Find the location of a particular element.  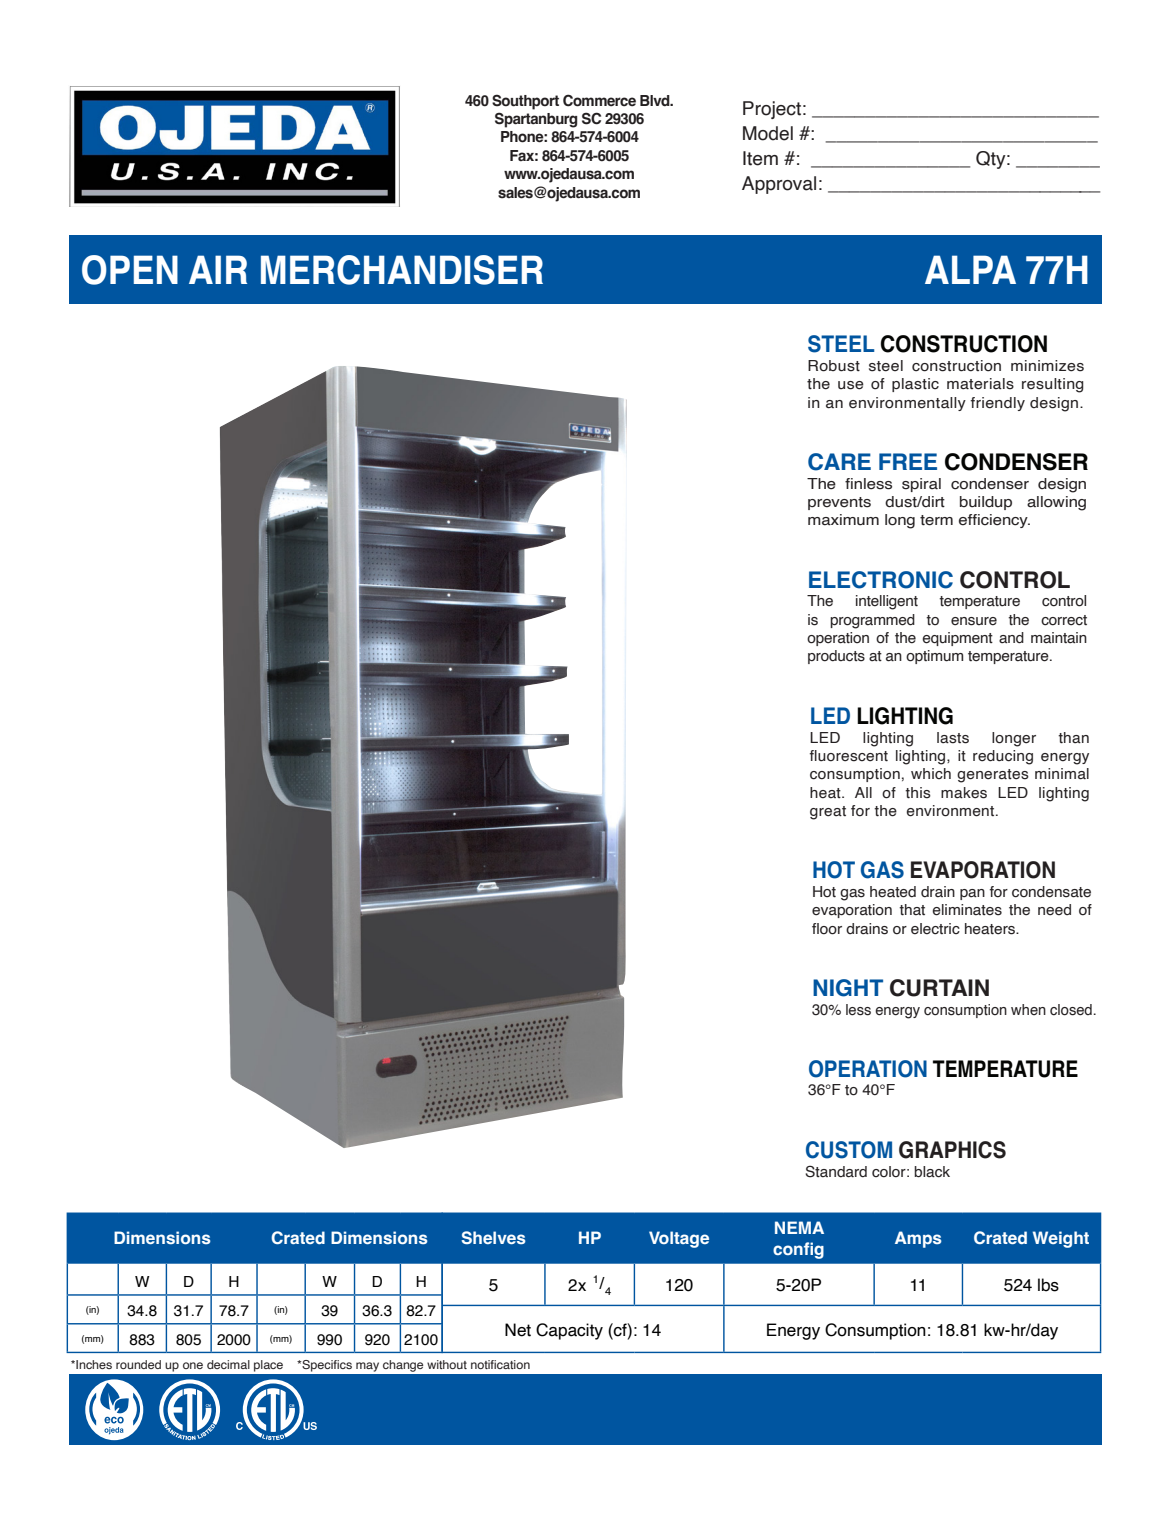

OPEN is located at coordinates (130, 270).
